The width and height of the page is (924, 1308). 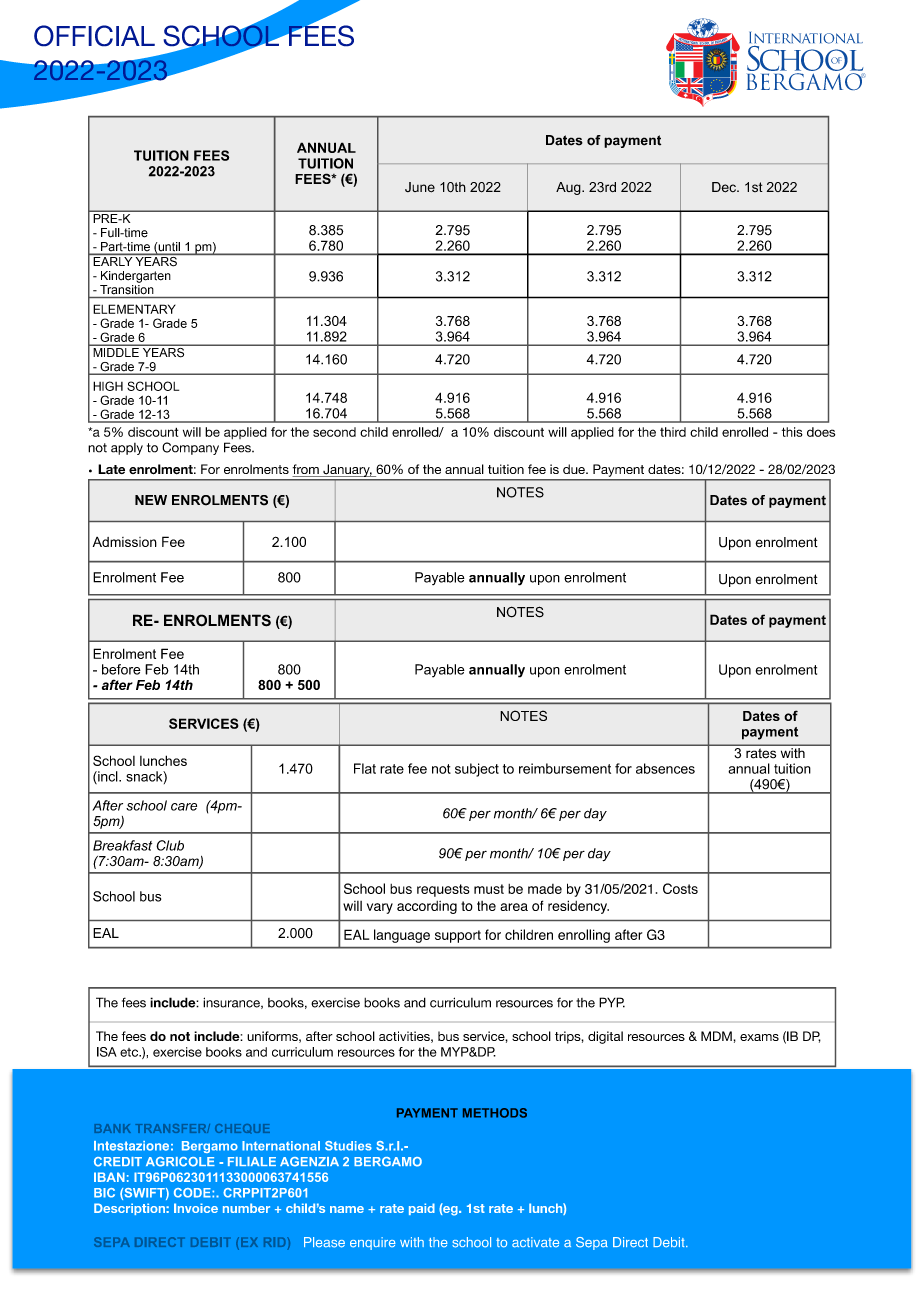 I want to click on OFFICIAL, so click(x=94, y=36).
